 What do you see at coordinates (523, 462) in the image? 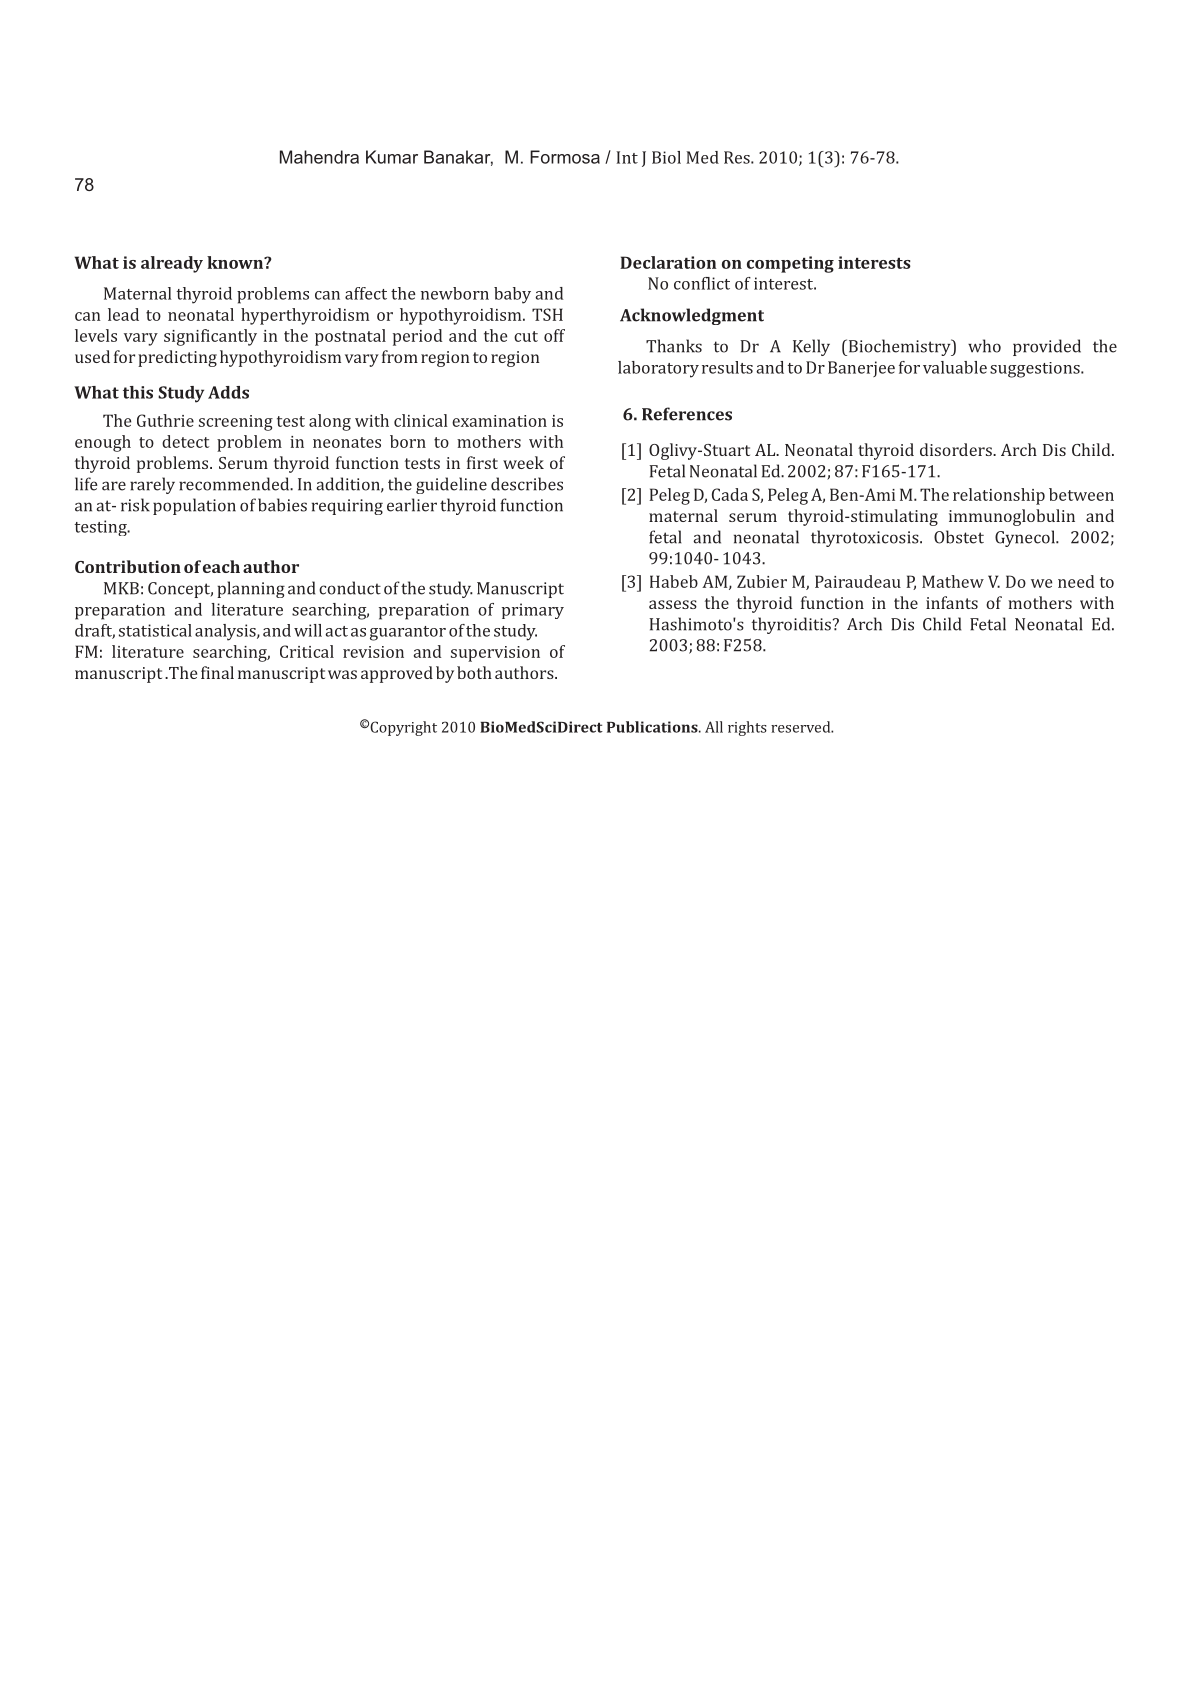
I see `week` at bounding box center [523, 462].
